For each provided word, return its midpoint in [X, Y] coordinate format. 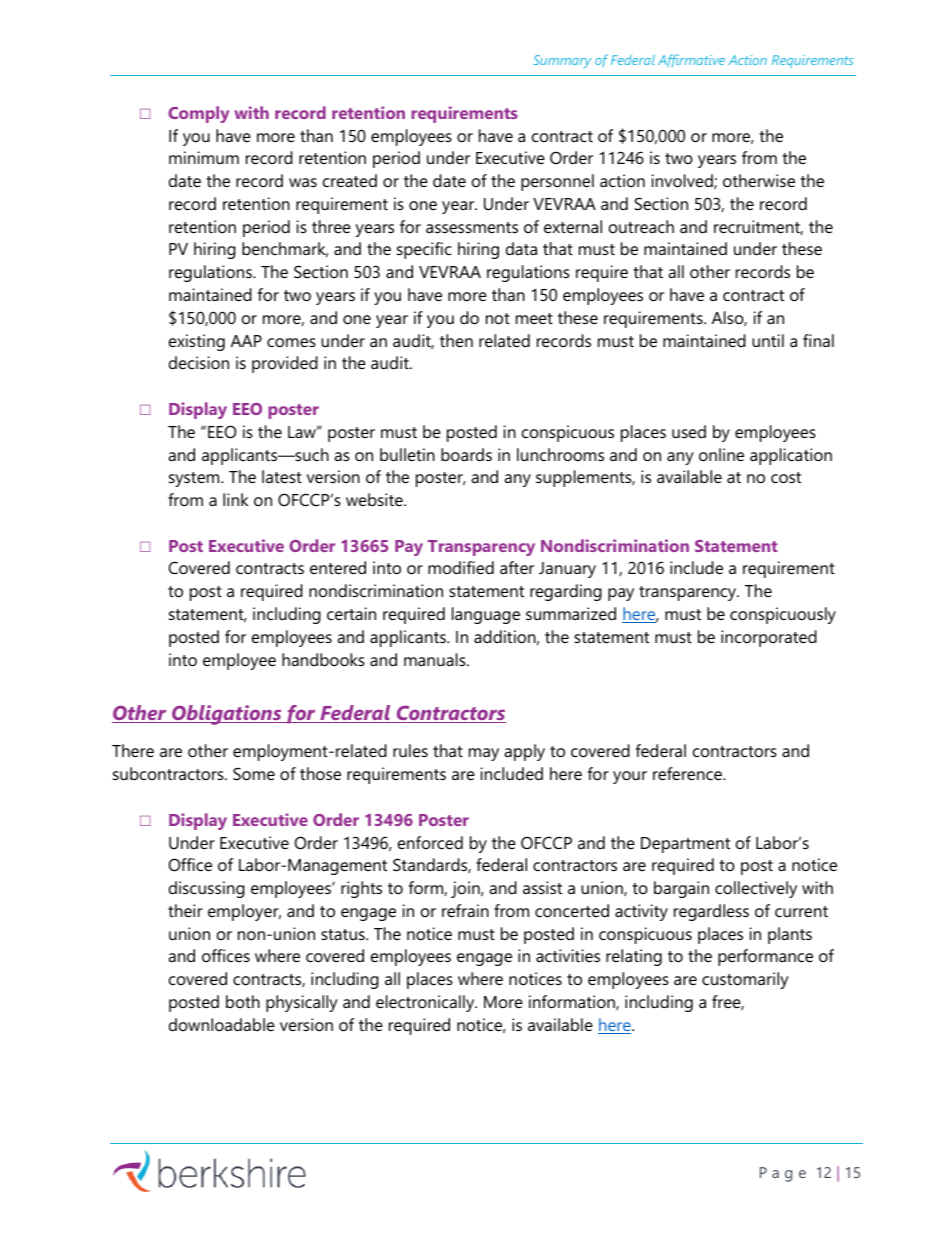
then [456, 340]
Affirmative [691, 60]
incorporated [769, 638]
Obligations [227, 715]
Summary [562, 61]
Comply [198, 114]
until [768, 340]
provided [285, 364]
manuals [436, 659]
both [243, 1001]
